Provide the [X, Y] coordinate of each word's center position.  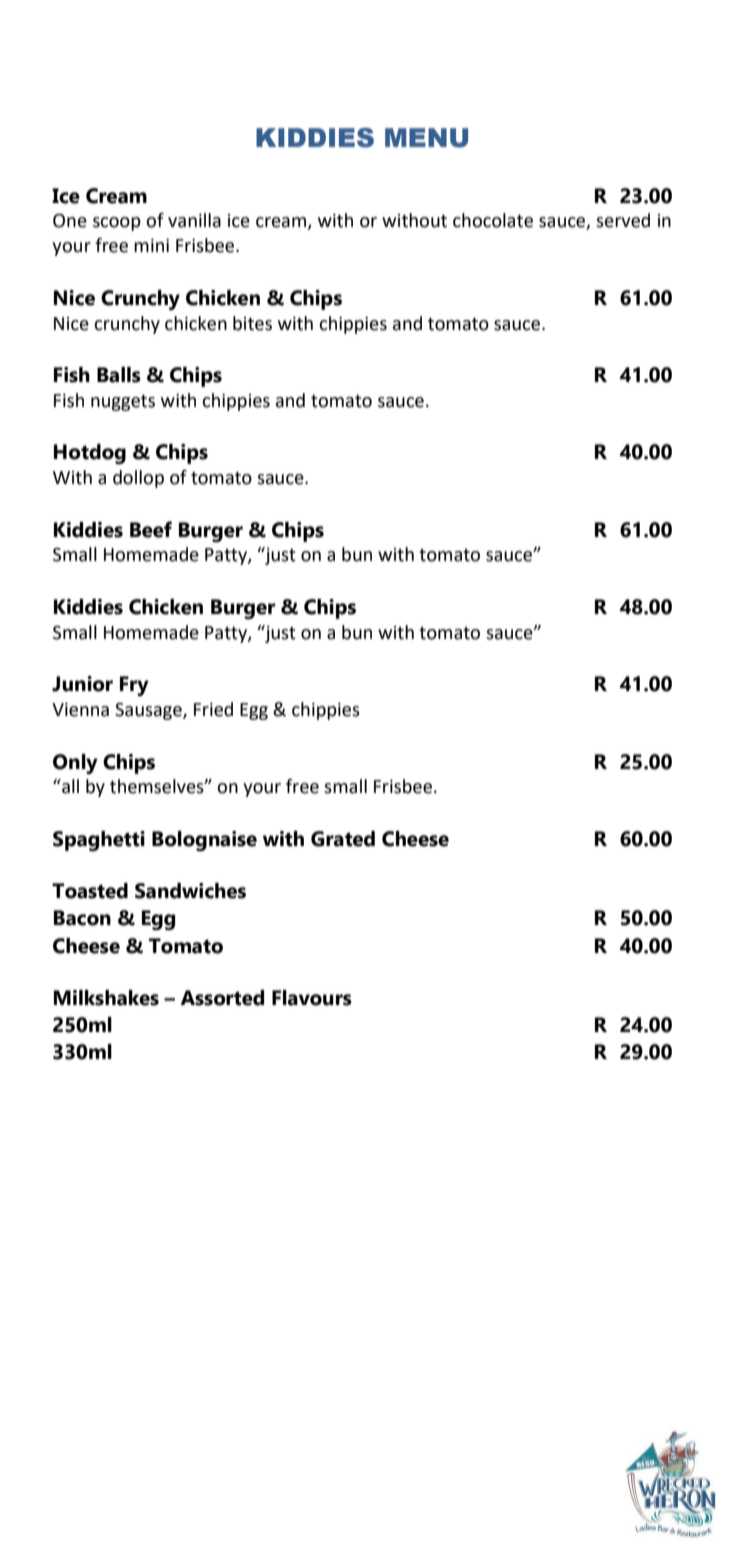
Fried [213, 709]
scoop [117, 224]
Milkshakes [106, 998]
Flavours [312, 998]
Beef [151, 529]
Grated [343, 839]
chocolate [493, 220]
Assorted [222, 998]
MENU [426, 138]
